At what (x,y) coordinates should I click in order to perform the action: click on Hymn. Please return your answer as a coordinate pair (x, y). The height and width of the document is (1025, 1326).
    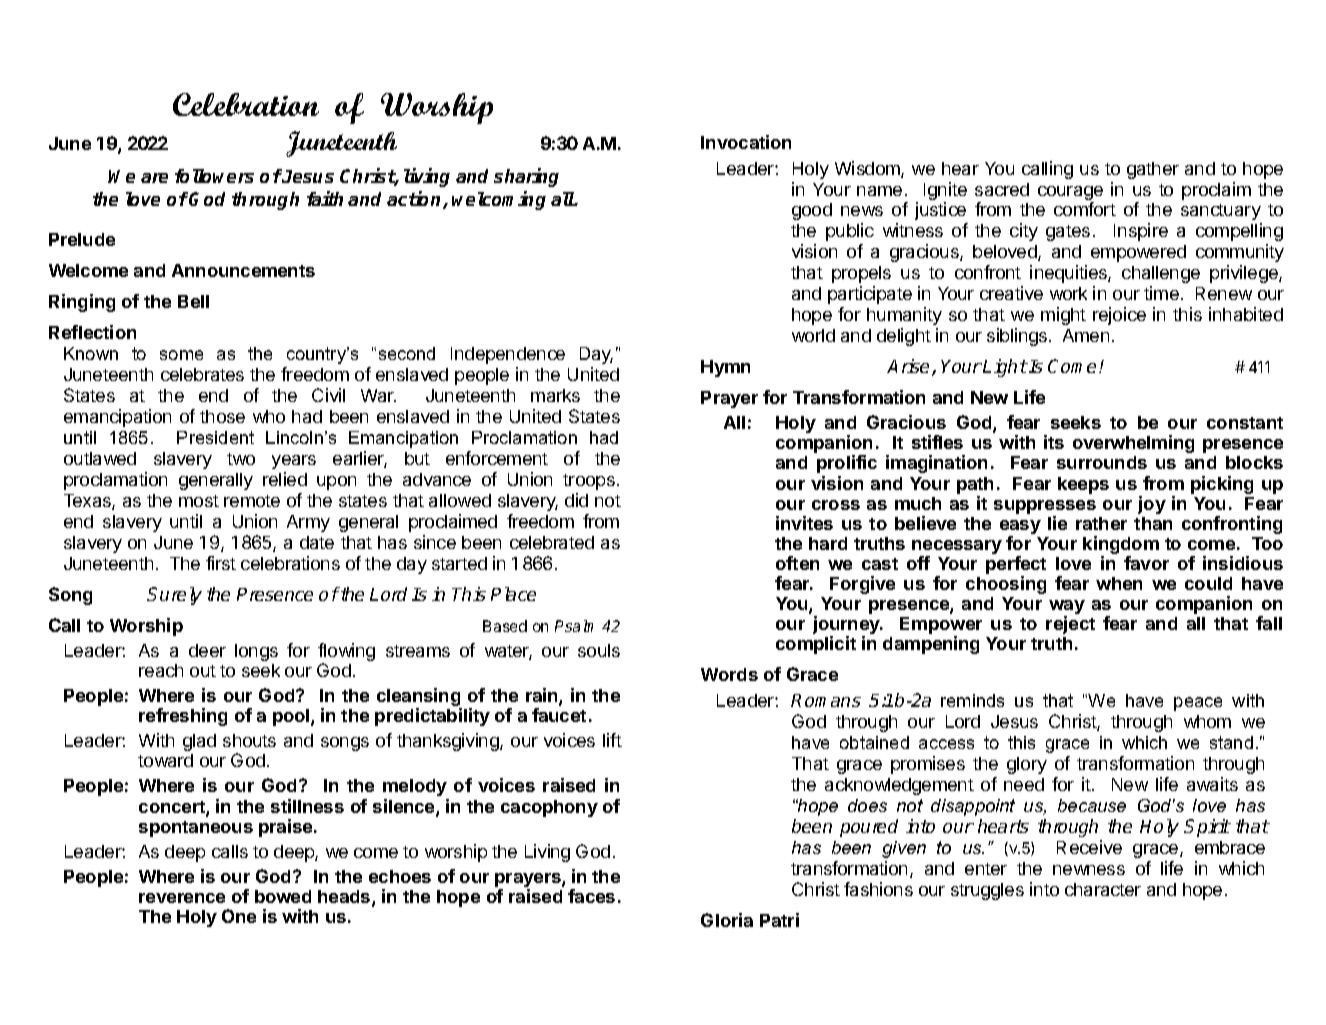
    Looking at the image, I should click on (725, 368).
